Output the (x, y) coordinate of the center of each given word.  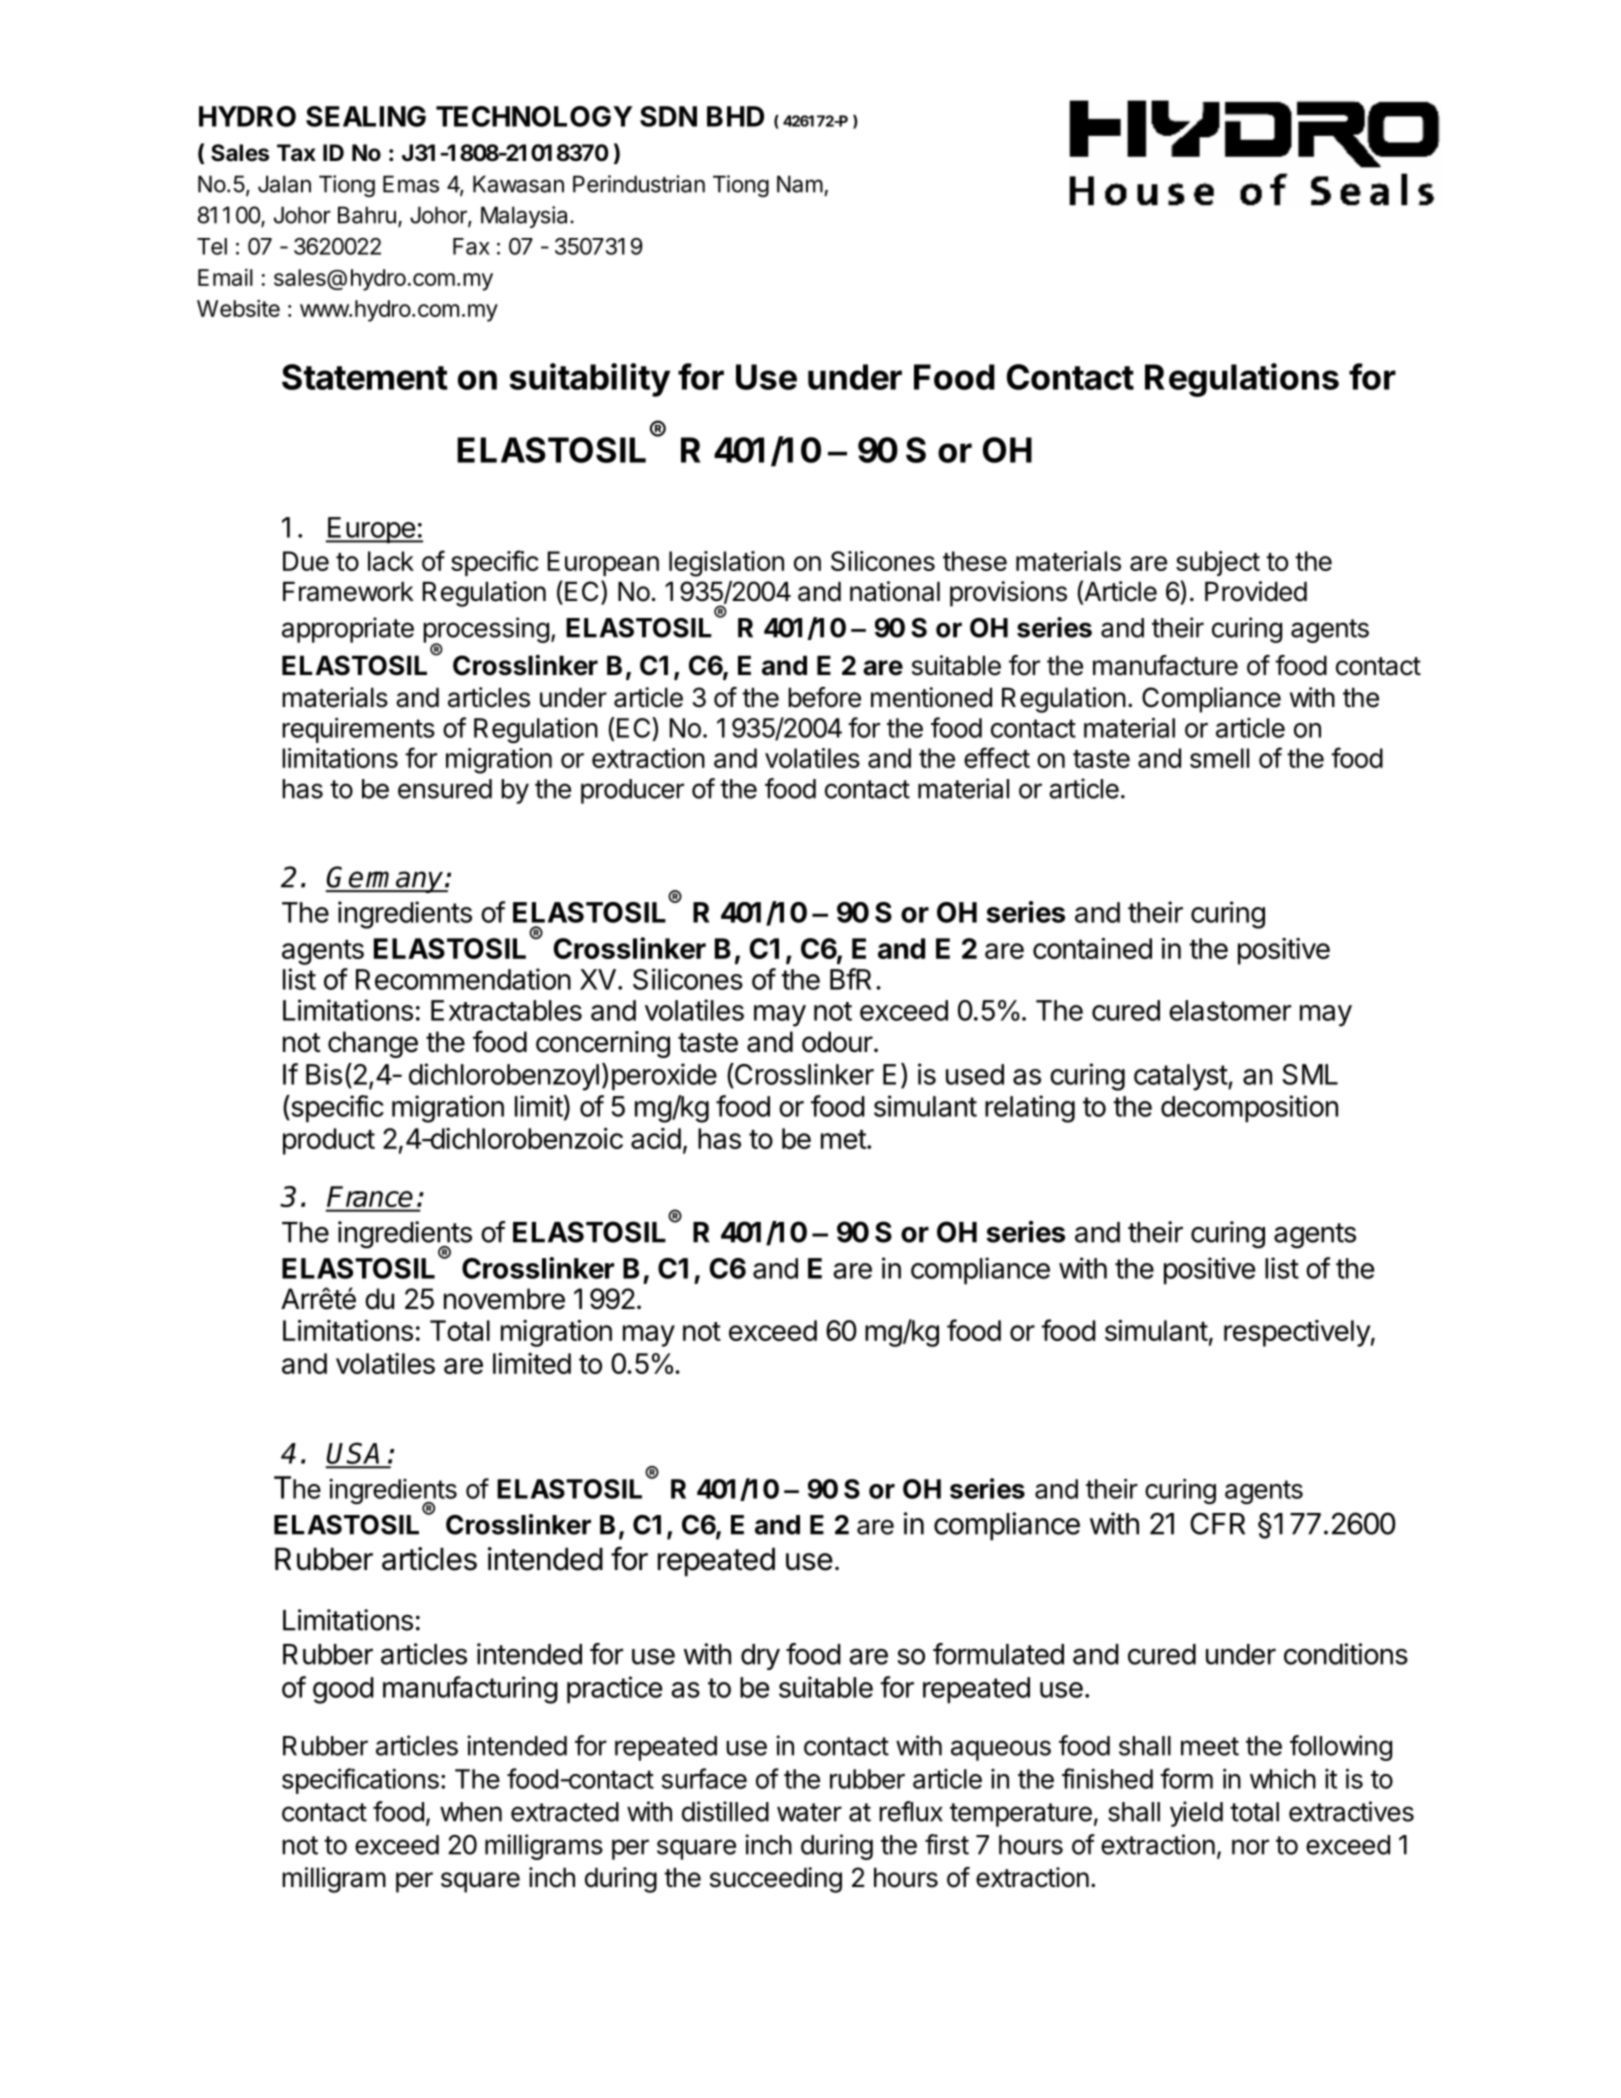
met (843, 1139)
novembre (504, 1299)
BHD (735, 116)
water (809, 1812)
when (471, 1812)
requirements (358, 730)
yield (1196, 1814)
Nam (800, 184)
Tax (296, 153)
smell (1219, 758)
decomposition (1249, 1109)
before (824, 697)
